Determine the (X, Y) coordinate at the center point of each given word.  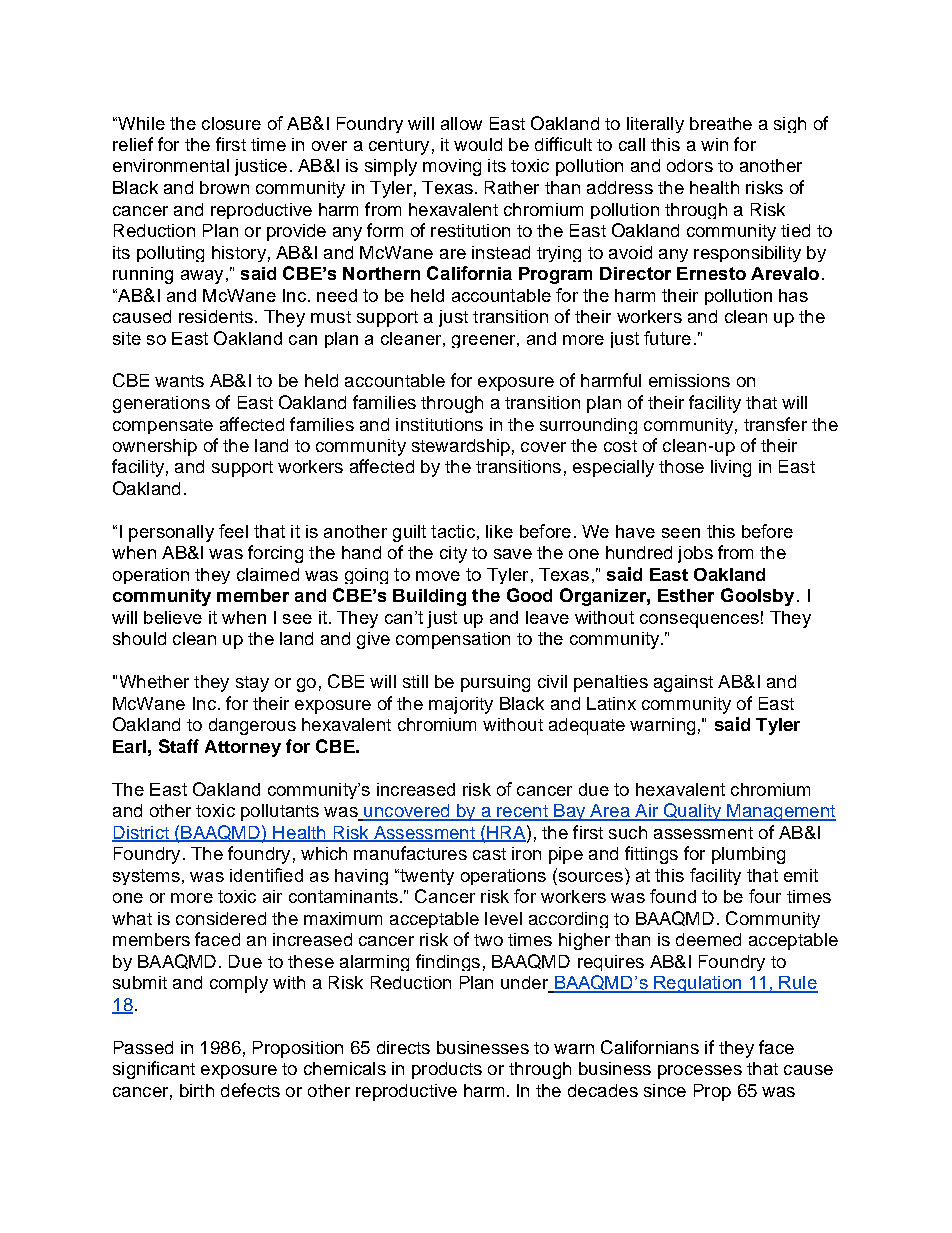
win (714, 144)
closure (231, 123)
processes (700, 1072)
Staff (179, 746)
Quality (692, 812)
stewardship (461, 447)
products (447, 1070)
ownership (155, 447)
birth (197, 1090)
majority (461, 705)
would (478, 144)
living (731, 468)
